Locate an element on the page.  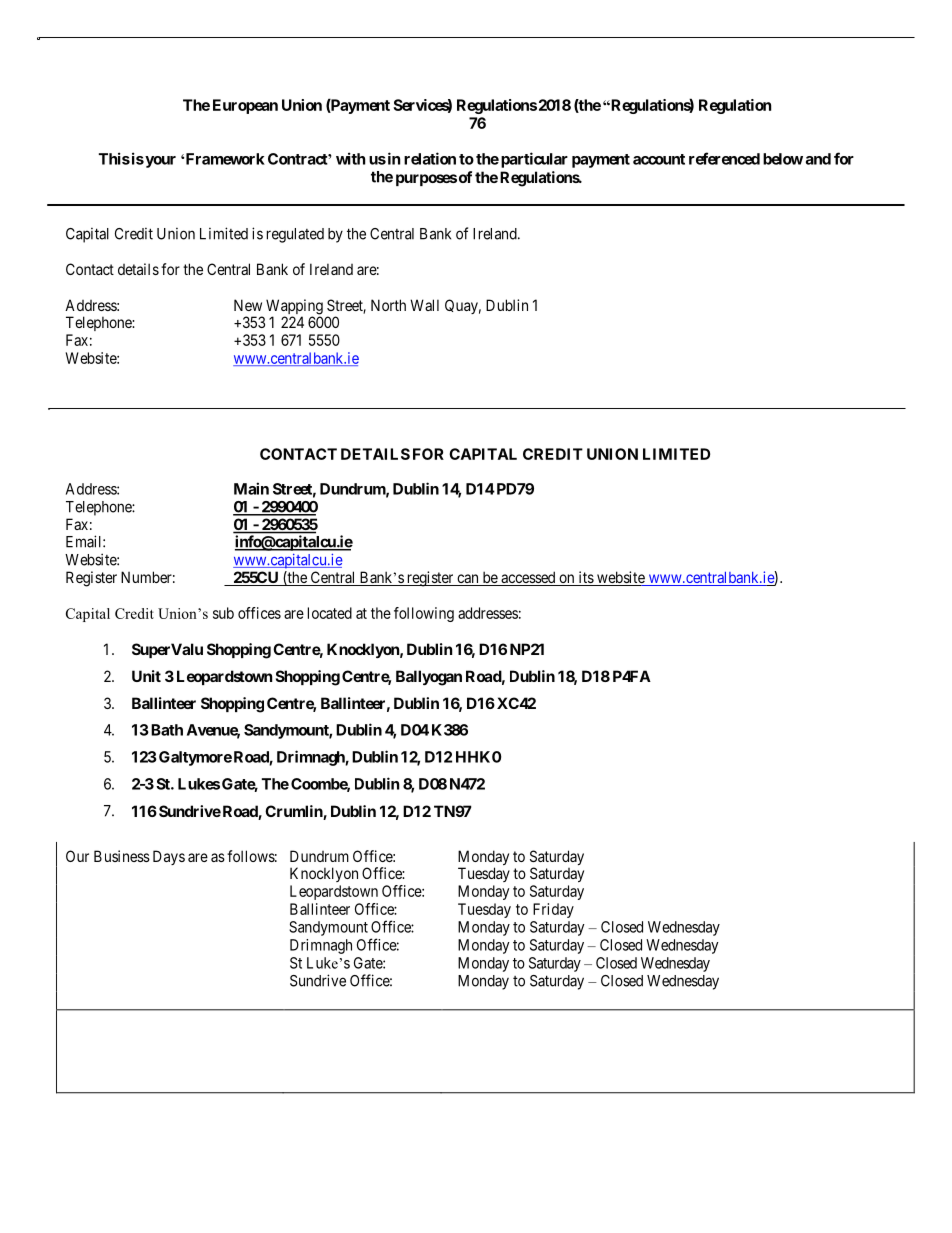
North is located at coordinates (388, 305).
